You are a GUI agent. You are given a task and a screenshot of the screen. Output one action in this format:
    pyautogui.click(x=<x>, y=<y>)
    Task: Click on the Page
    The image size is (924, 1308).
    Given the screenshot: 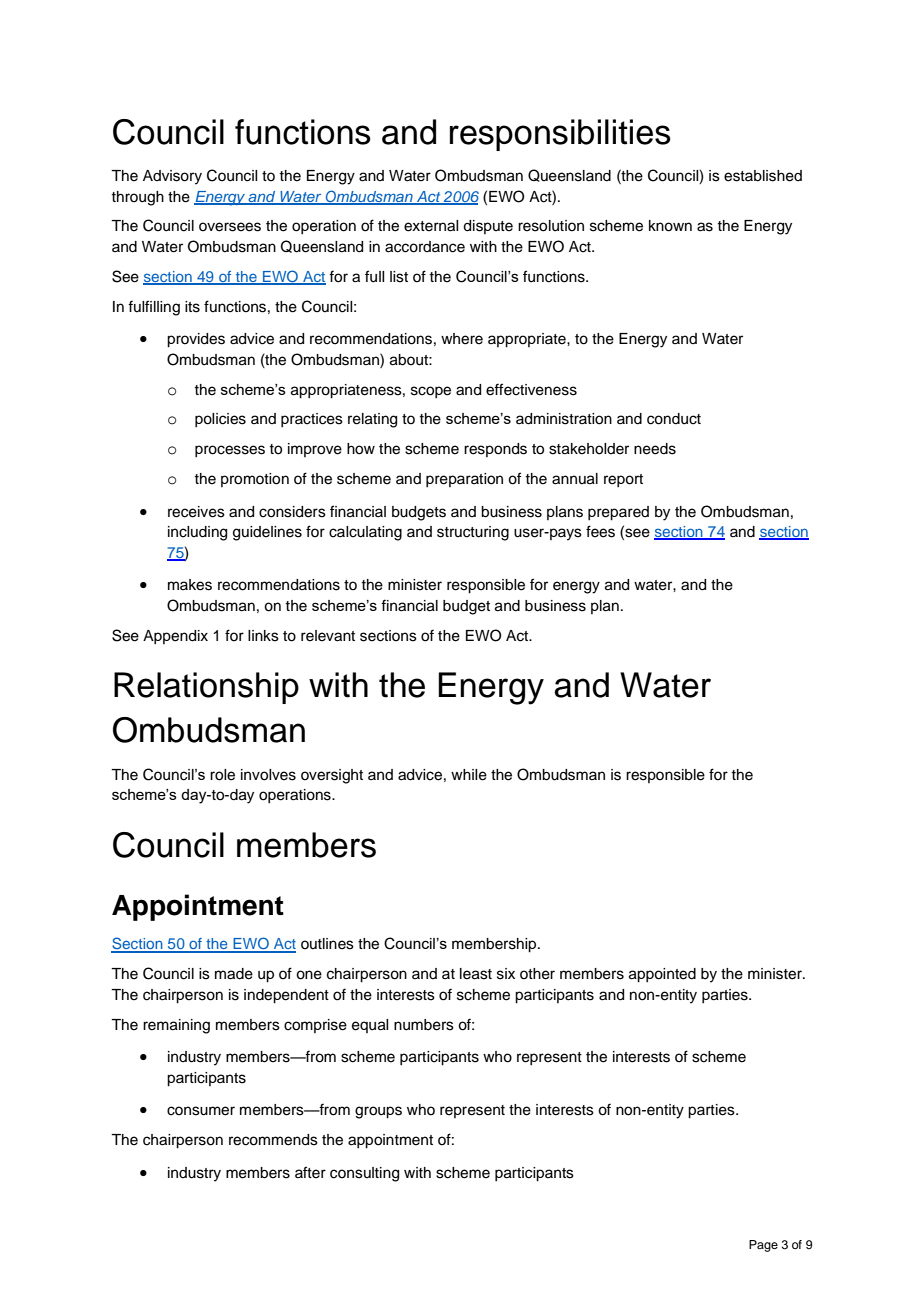 What is the action you would take?
    pyautogui.click(x=763, y=1246)
